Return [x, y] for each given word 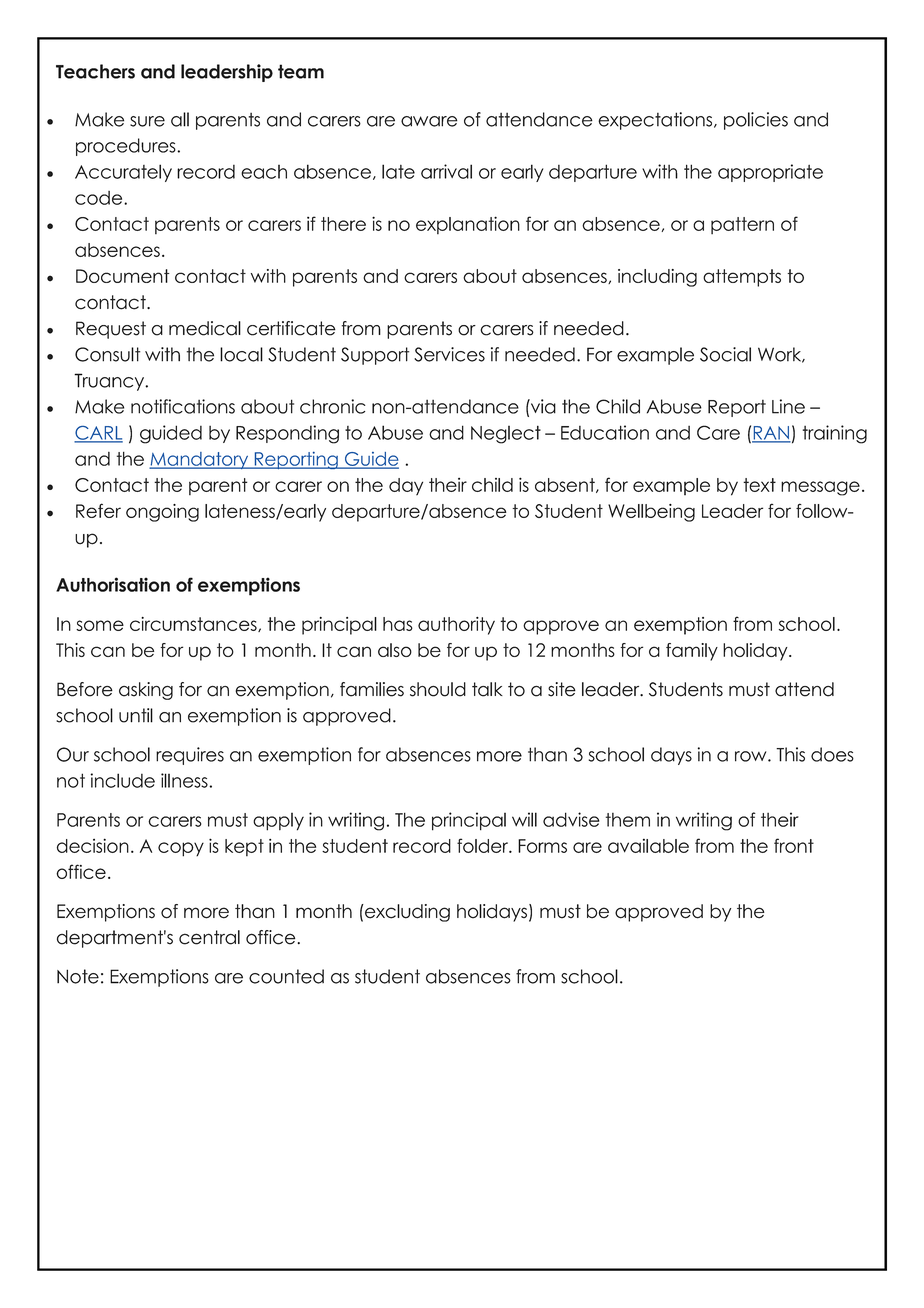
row [752, 756]
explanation [468, 225]
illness [185, 780]
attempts [742, 278]
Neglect [506, 435]
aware [429, 121]
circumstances [194, 624]
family [692, 652]
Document [123, 276]
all [180, 119]
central [209, 937]
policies [756, 121]
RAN [771, 434]
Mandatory [200, 460]
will [524, 819]
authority [456, 626]
